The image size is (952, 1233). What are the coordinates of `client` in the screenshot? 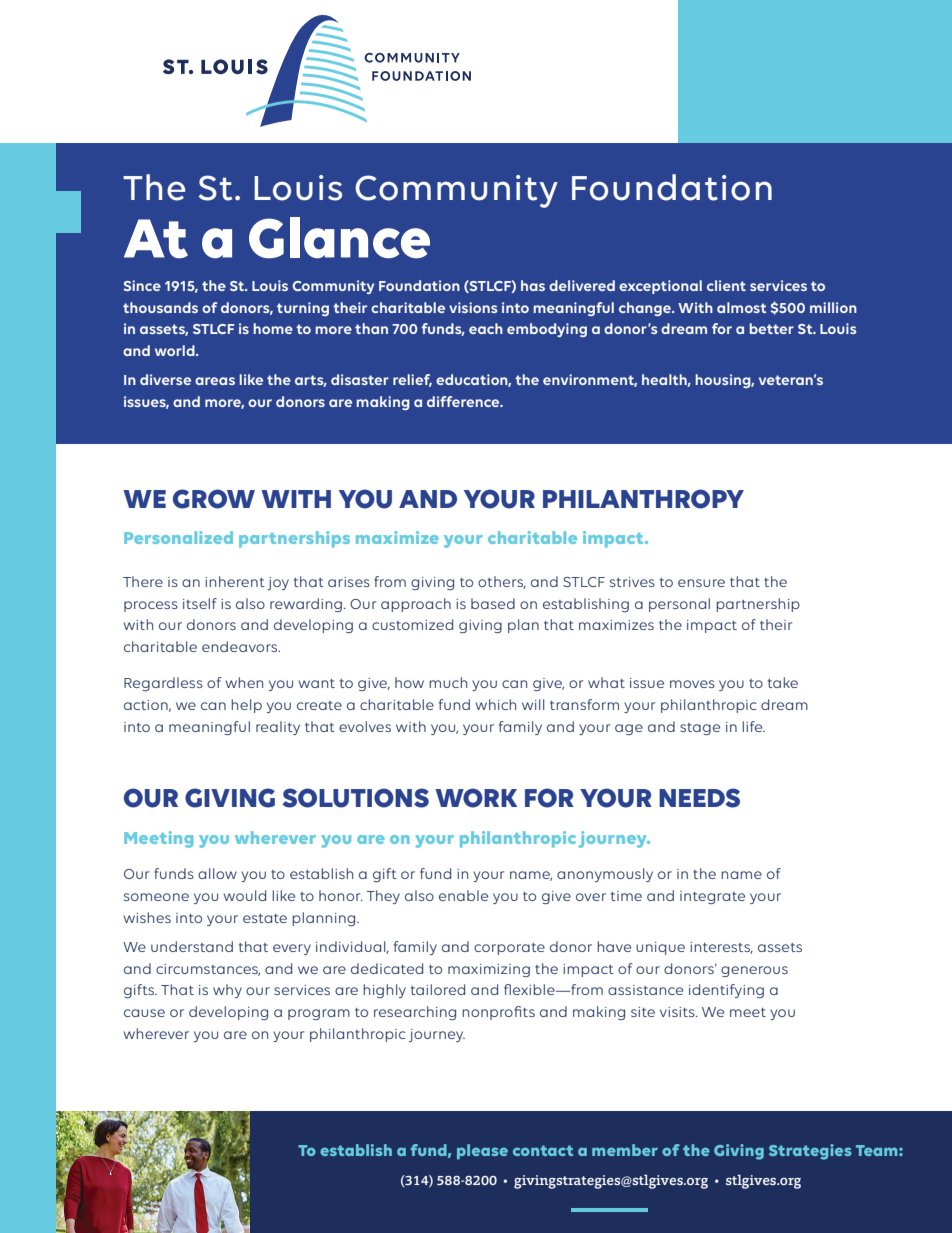 It's located at (726, 285).
